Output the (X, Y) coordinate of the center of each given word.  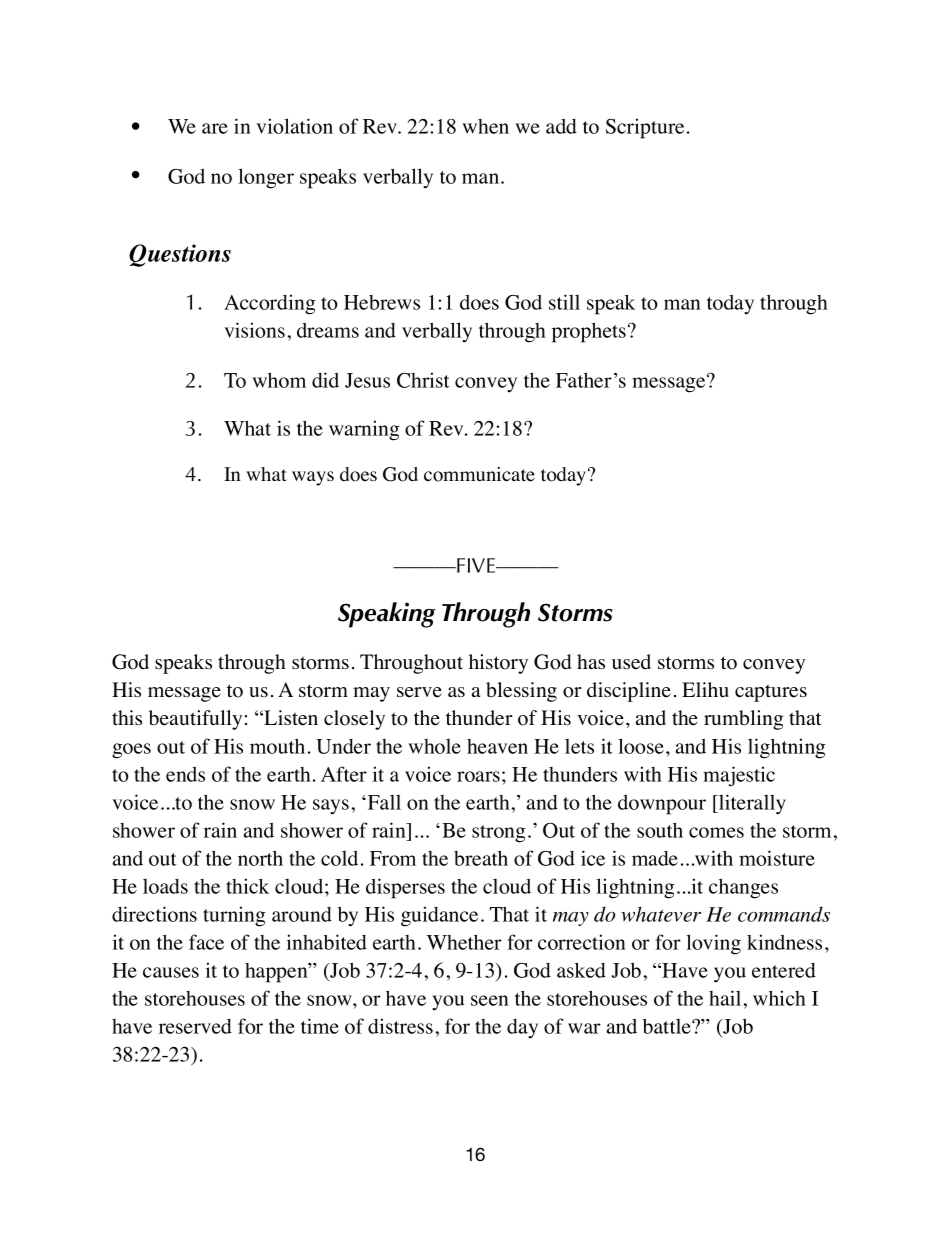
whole (434, 746)
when (485, 126)
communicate (479, 474)
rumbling (743, 720)
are (215, 128)
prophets (589, 332)
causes (171, 972)
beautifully (195, 720)
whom (279, 380)
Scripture (645, 128)
